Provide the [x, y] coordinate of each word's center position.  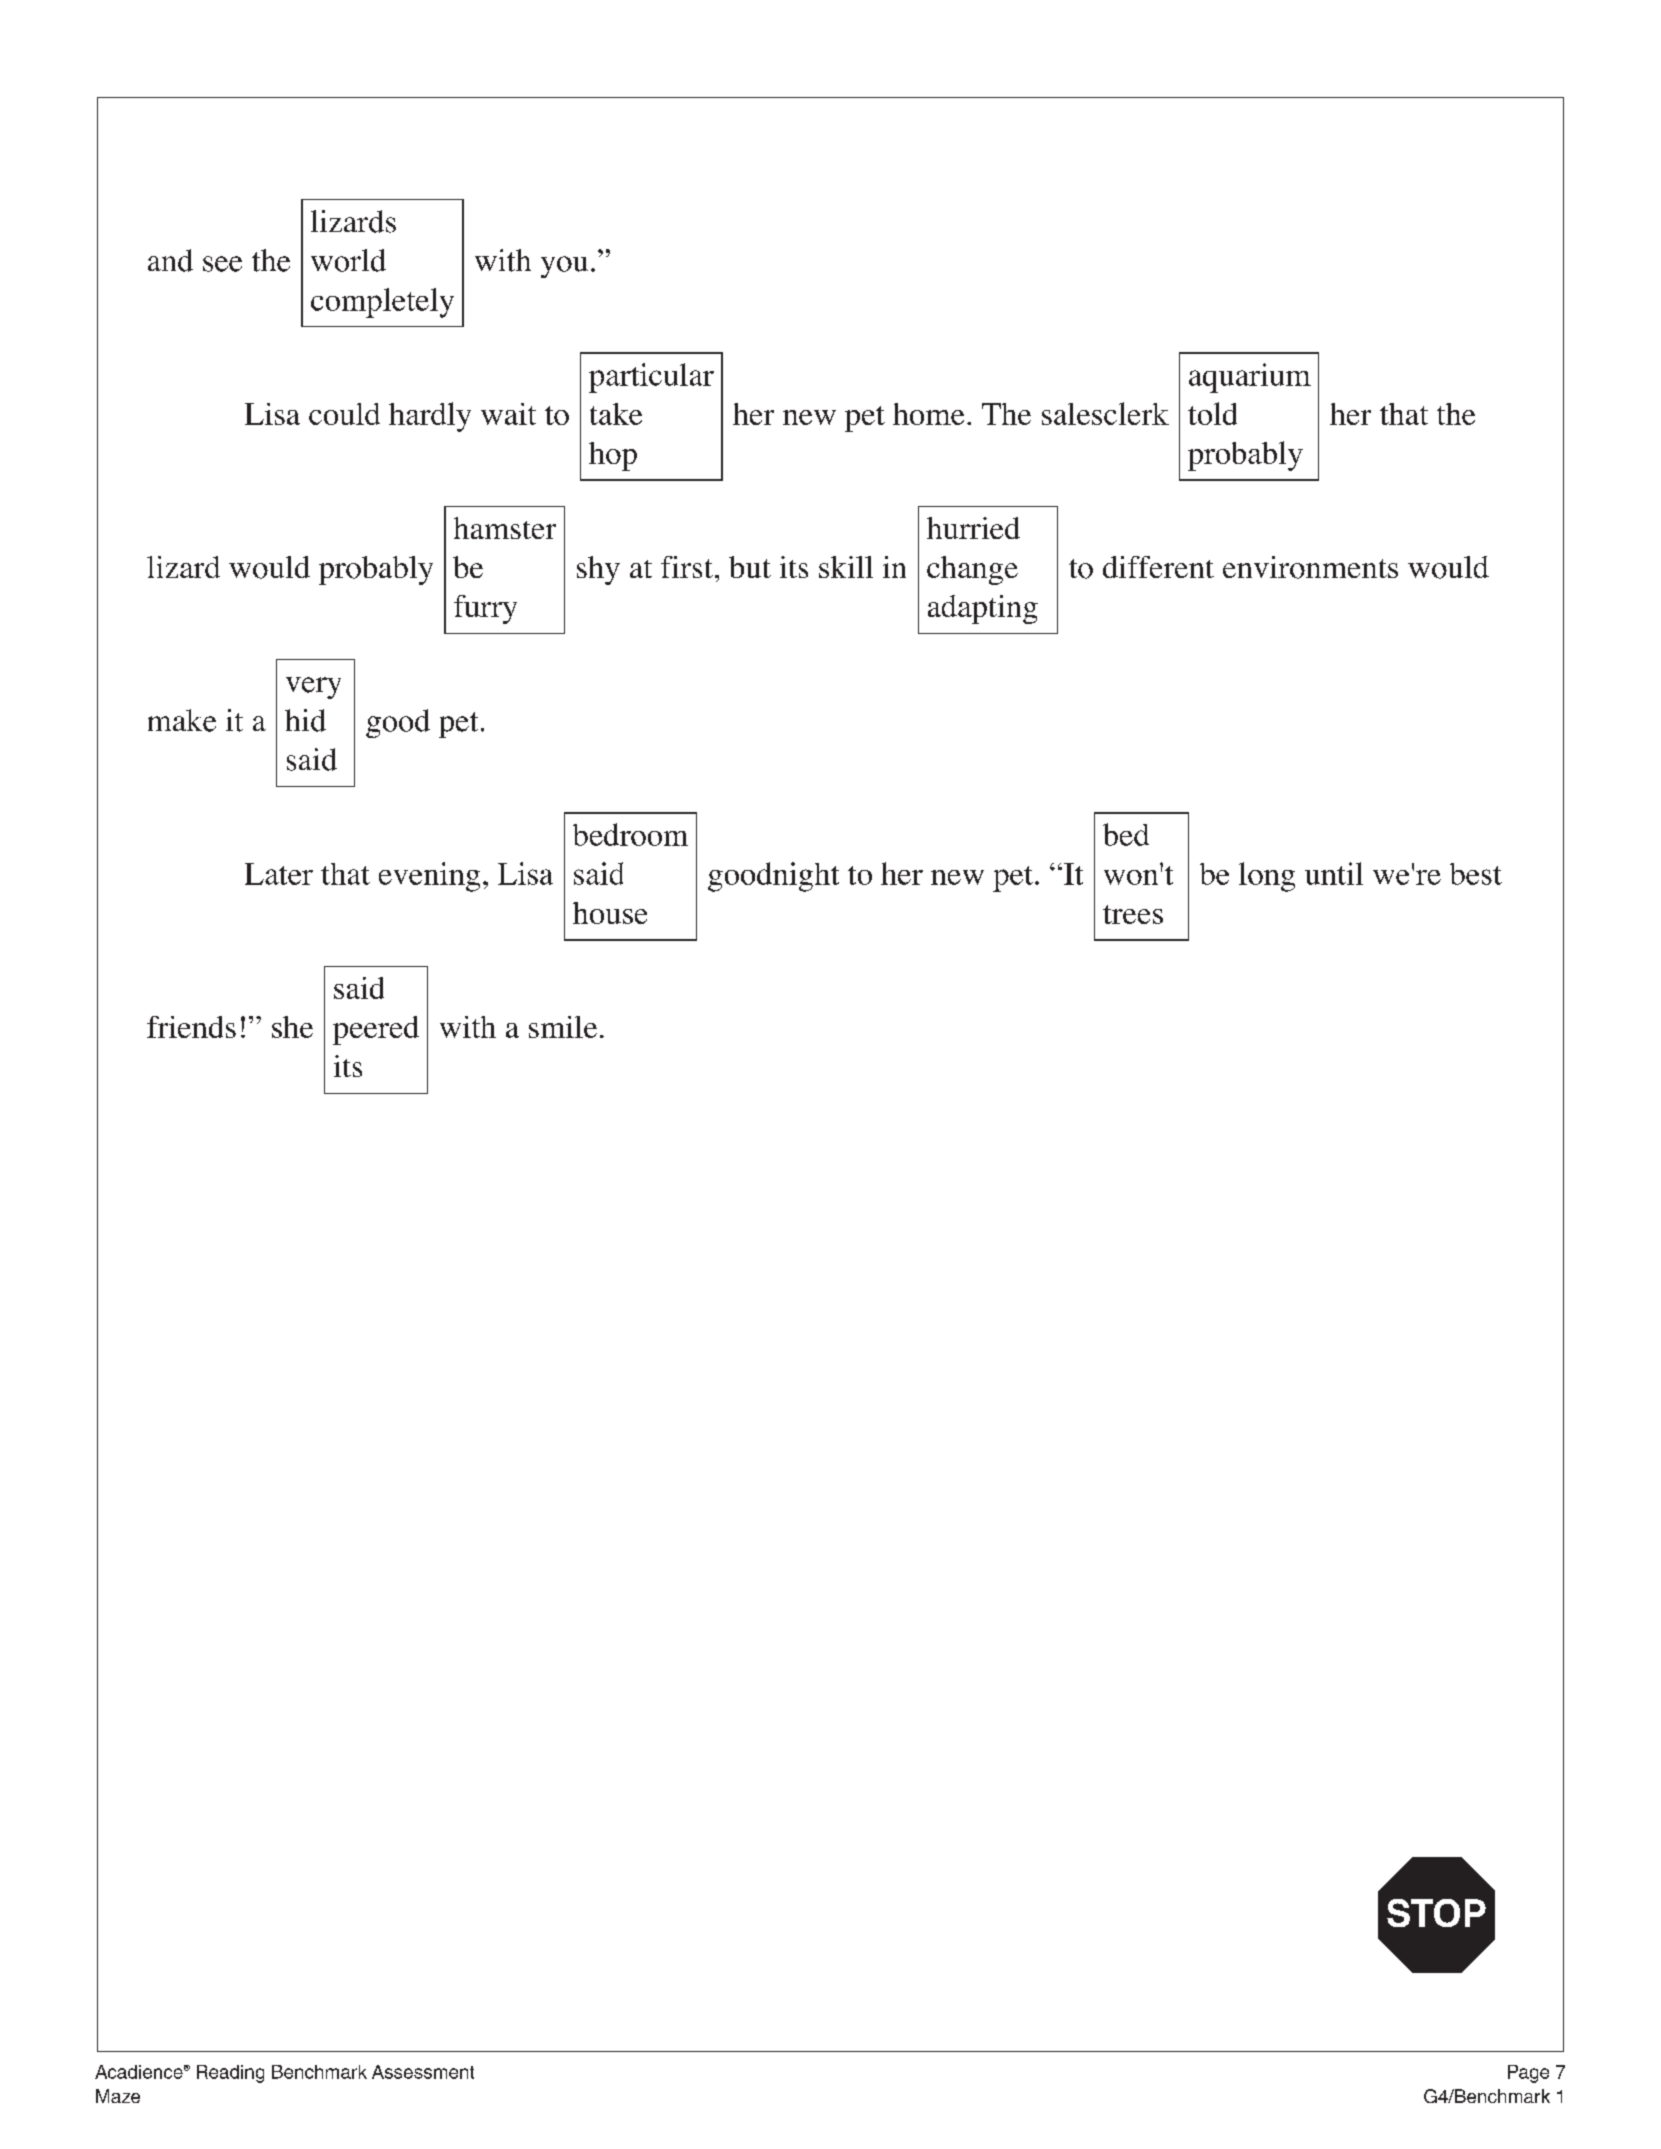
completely [382, 303]
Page [1528, 2074]
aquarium [1250, 378]
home [928, 414]
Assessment [423, 2072]
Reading [230, 2074]
